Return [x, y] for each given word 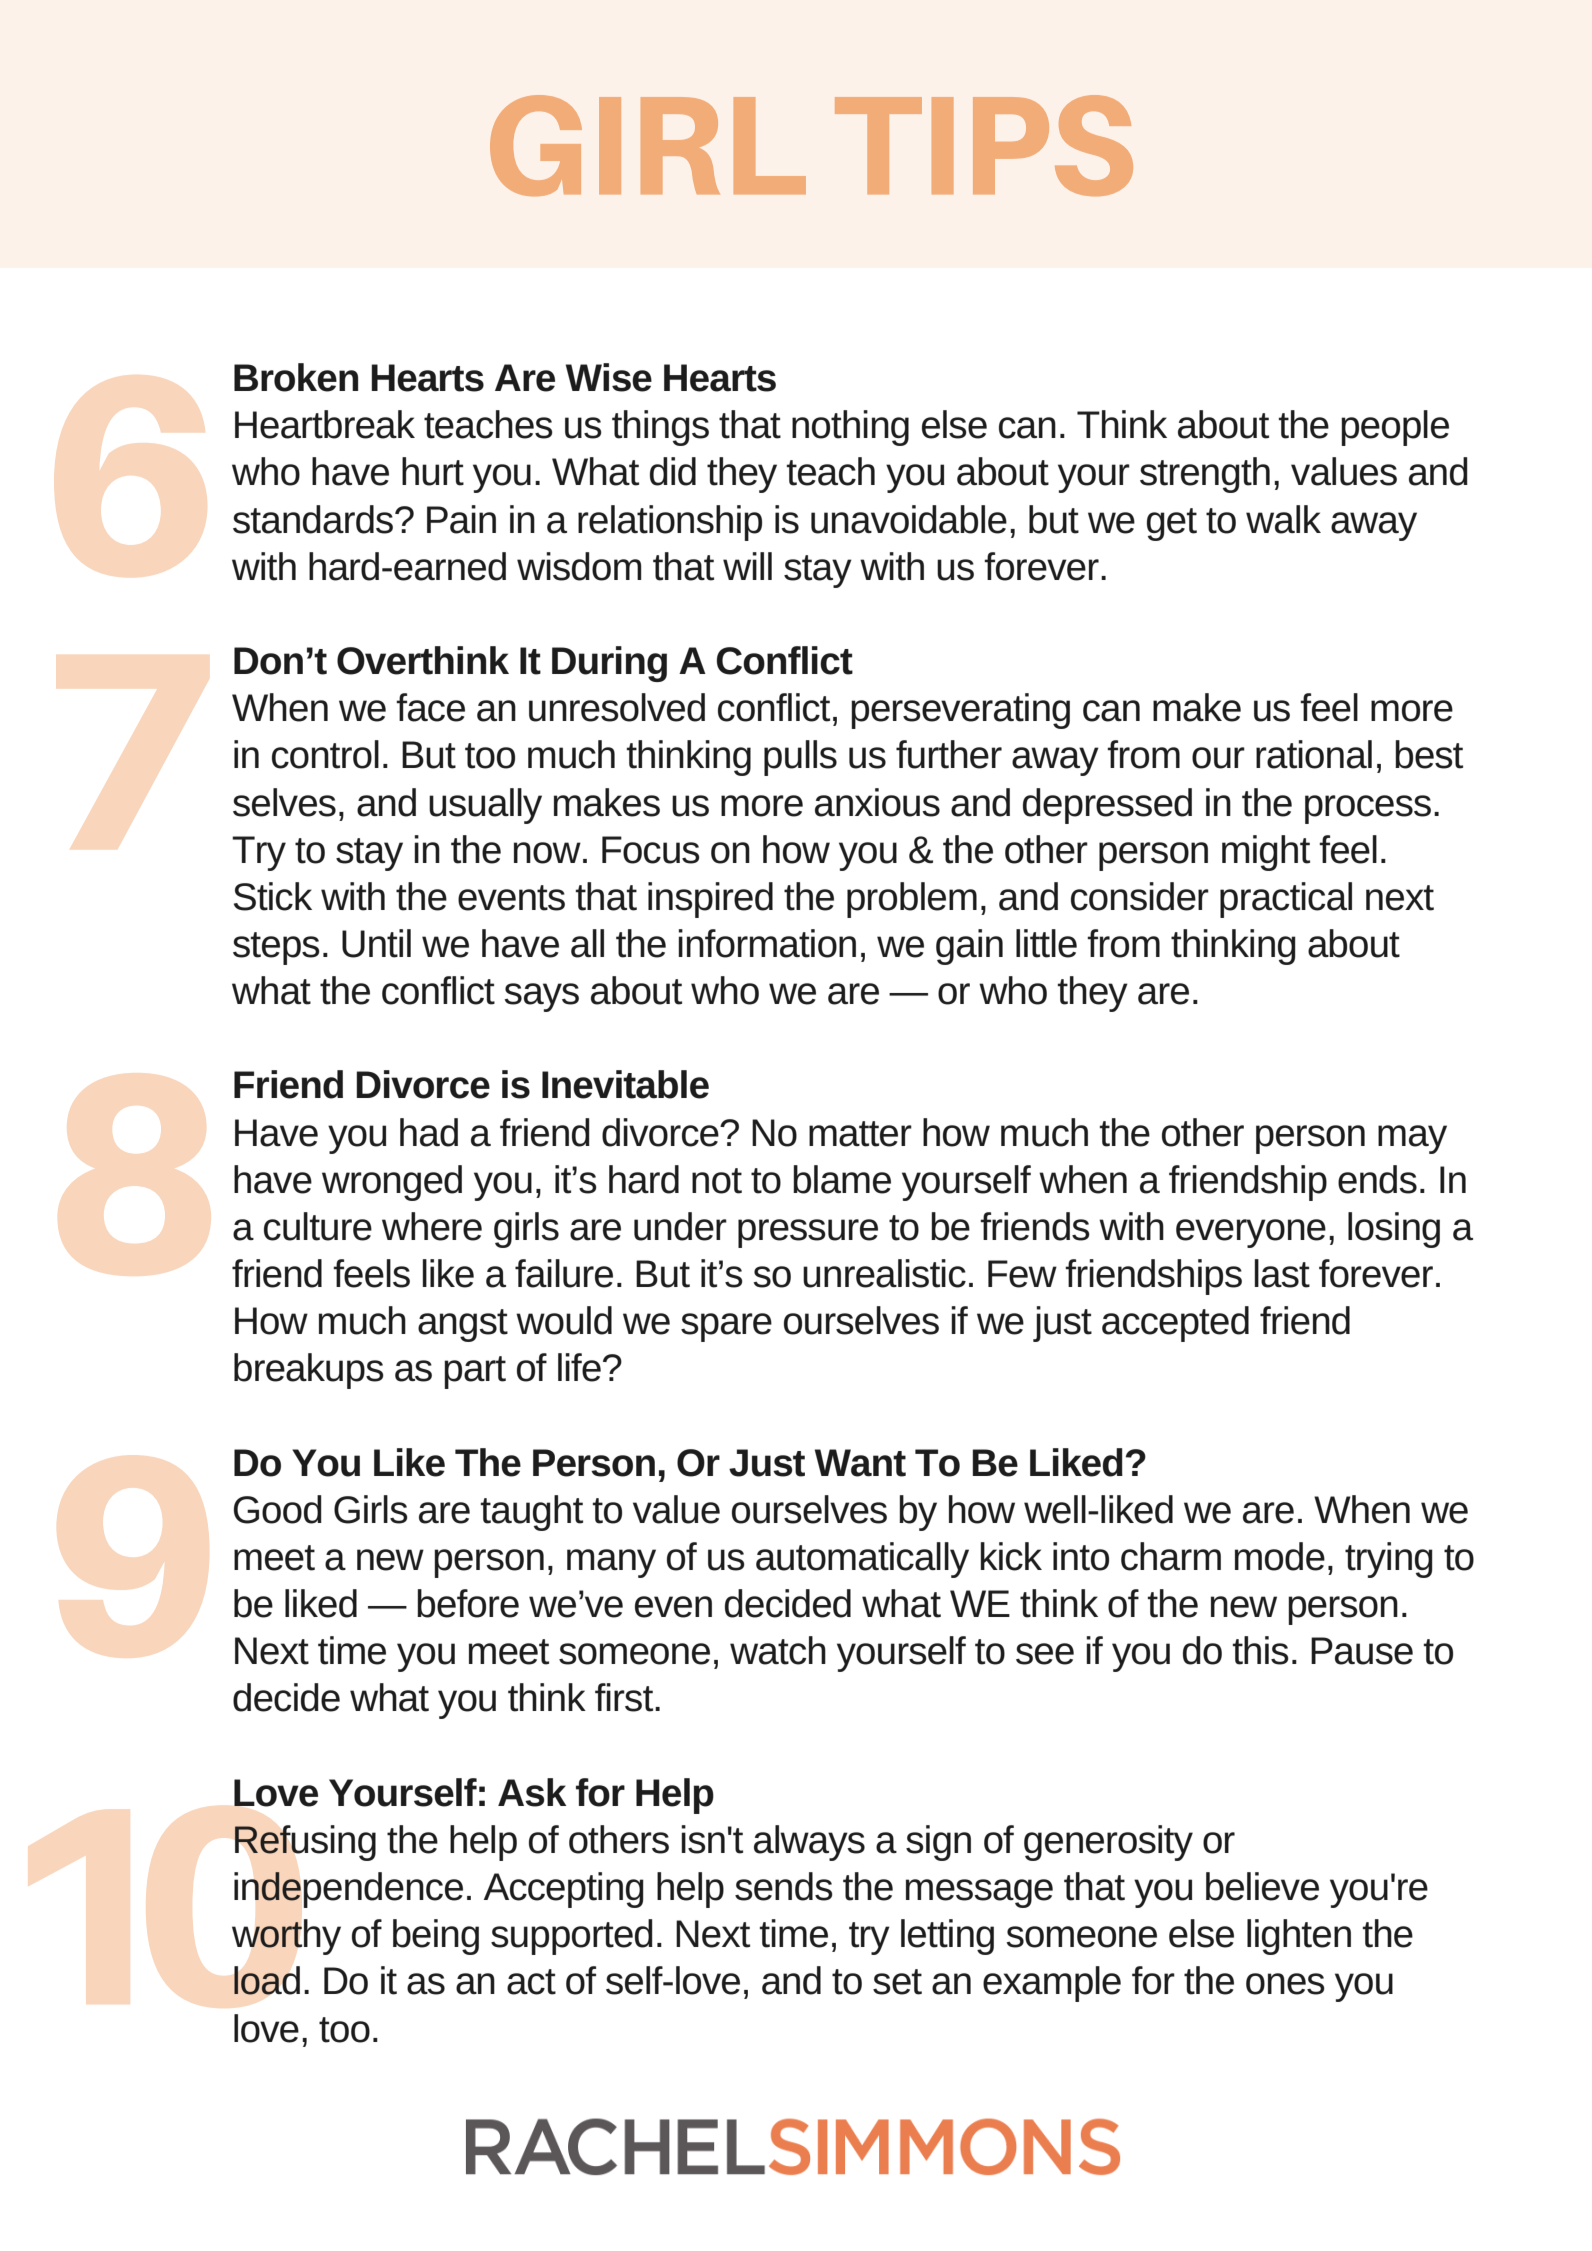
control [325, 754]
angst [463, 1325]
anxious [877, 802]
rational [1314, 754]
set [897, 1982]
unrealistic [884, 1273]
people [1395, 428]
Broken [296, 377]
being [436, 1937]
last [1282, 1273]
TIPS [984, 145]
